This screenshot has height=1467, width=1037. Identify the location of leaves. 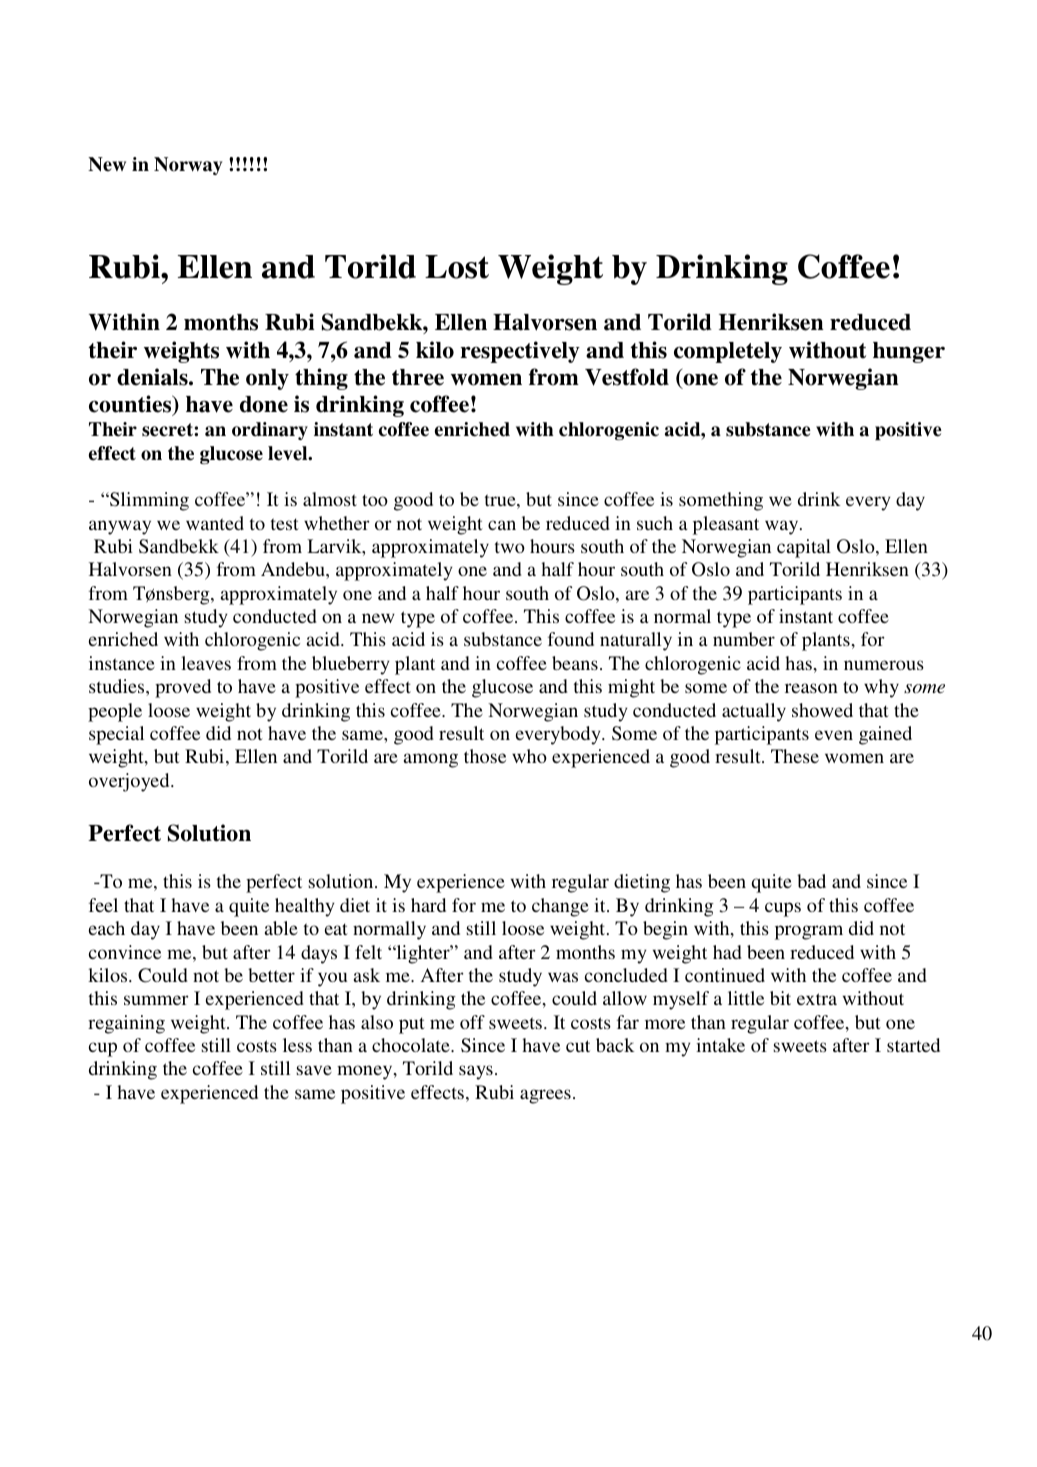
(206, 663).
